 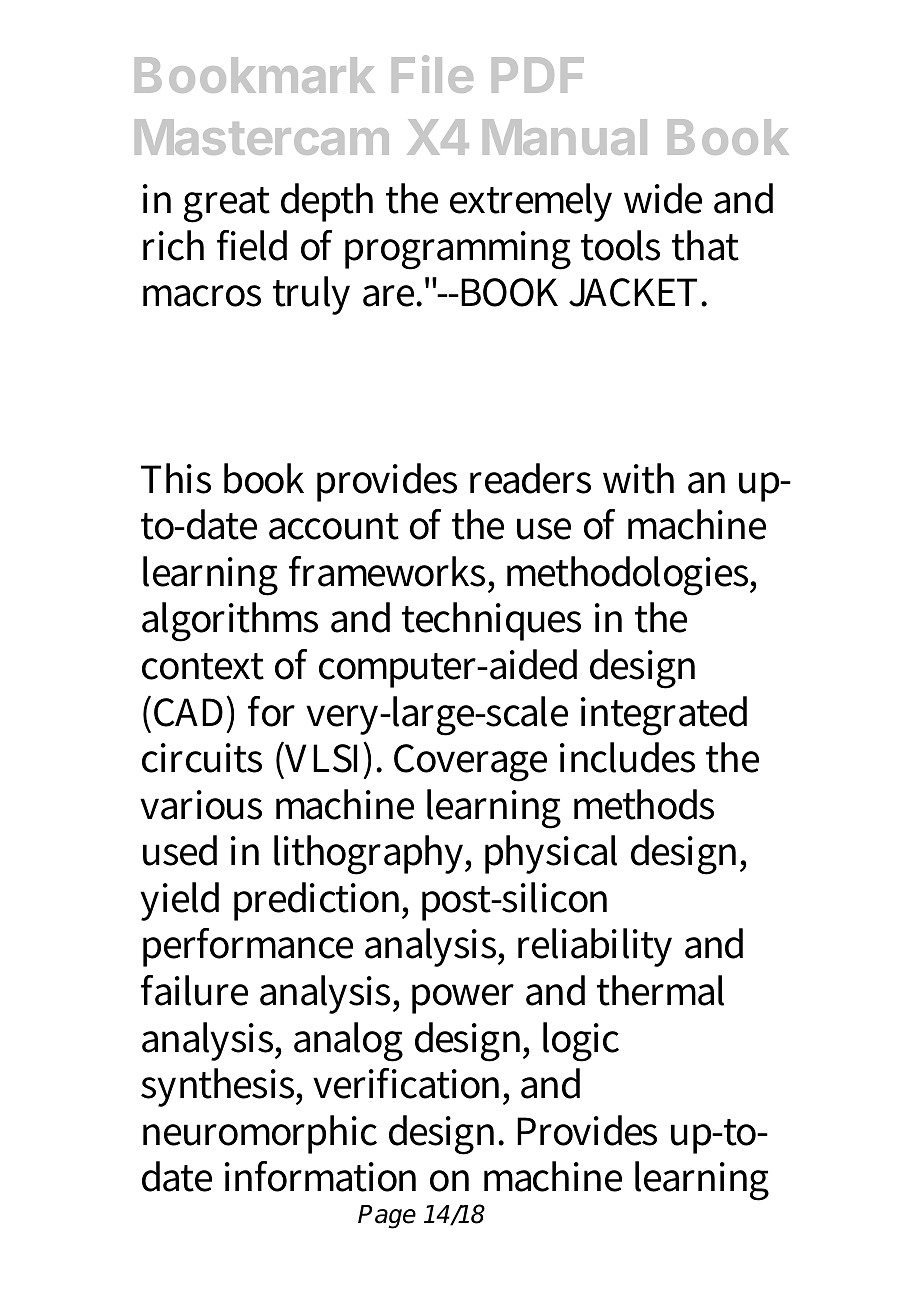 What do you see at coordinates (638, 478) in the page?
I see `with` at bounding box center [638, 478].
